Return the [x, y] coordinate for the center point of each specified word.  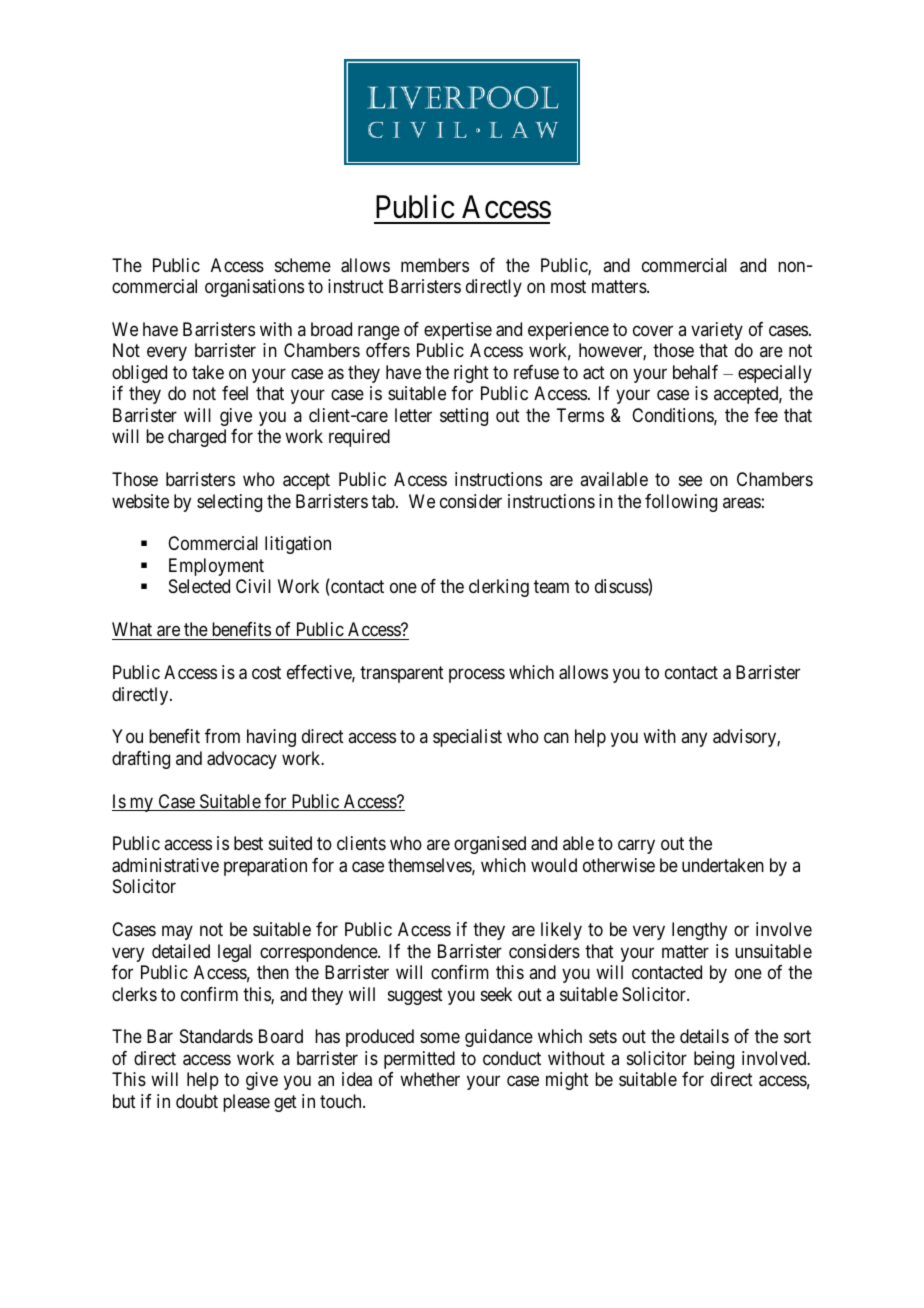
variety [717, 331]
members [435, 265]
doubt [197, 1101]
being [714, 1060]
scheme [303, 265]
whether [430, 1079]
